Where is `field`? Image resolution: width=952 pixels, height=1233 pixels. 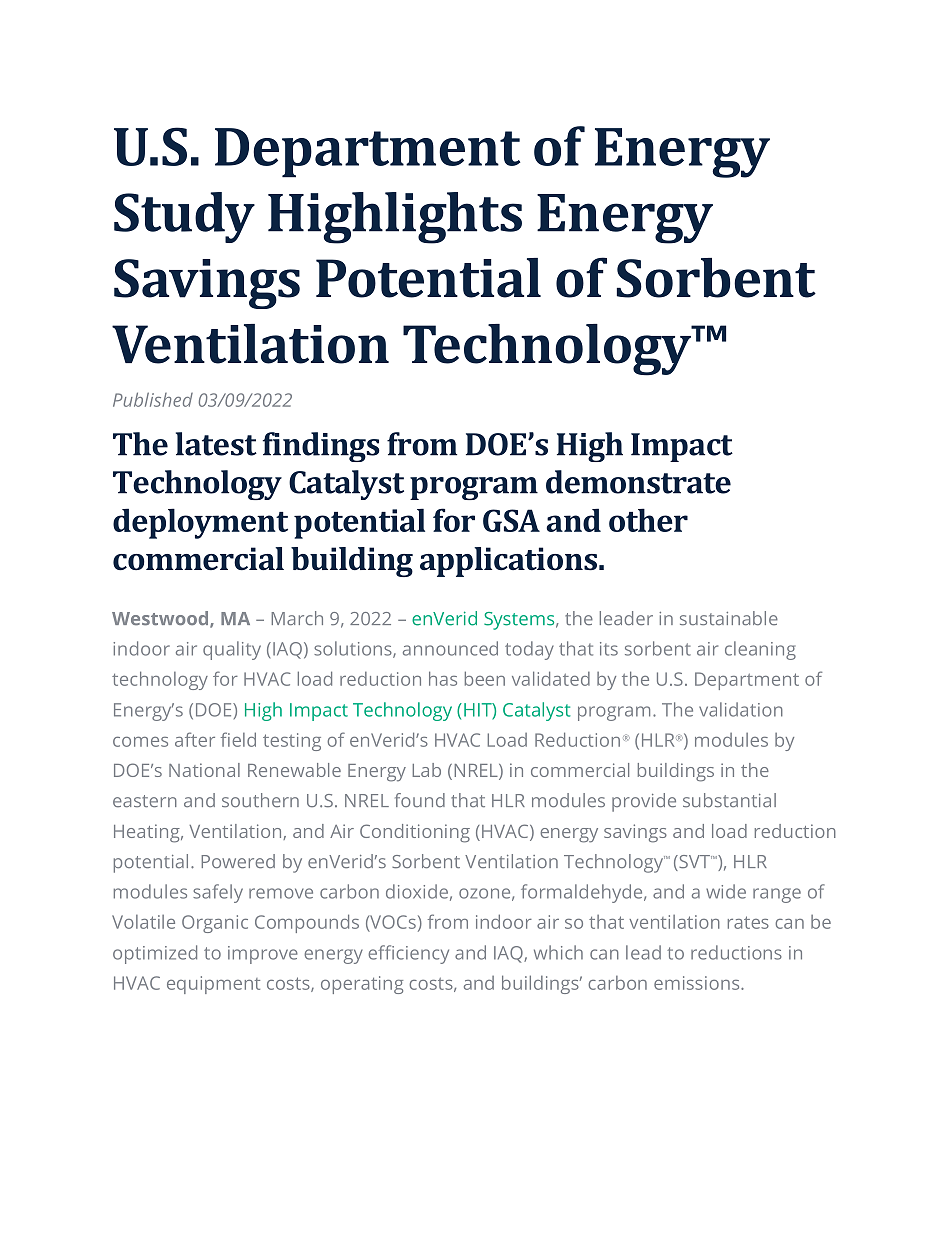
field is located at coordinates (238, 739).
